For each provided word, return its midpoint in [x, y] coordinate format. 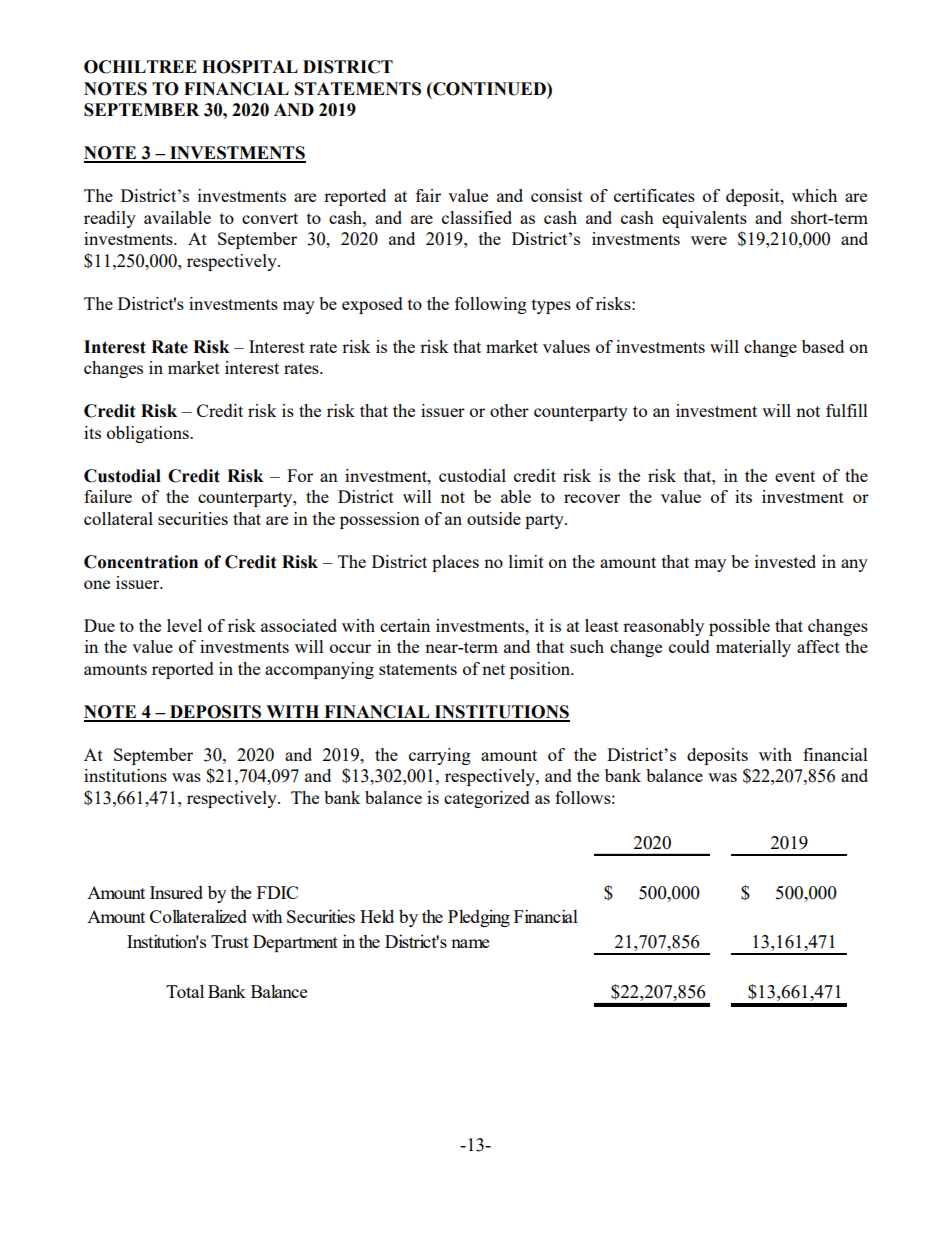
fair [428, 195]
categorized [487, 799]
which [814, 195]
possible [739, 627]
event [795, 476]
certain [405, 625]
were [709, 240]
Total [185, 991]
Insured [176, 892]
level [184, 625]
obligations [149, 434]
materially [753, 648]
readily [110, 219]
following [491, 305]
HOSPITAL [250, 67]
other [509, 410]
